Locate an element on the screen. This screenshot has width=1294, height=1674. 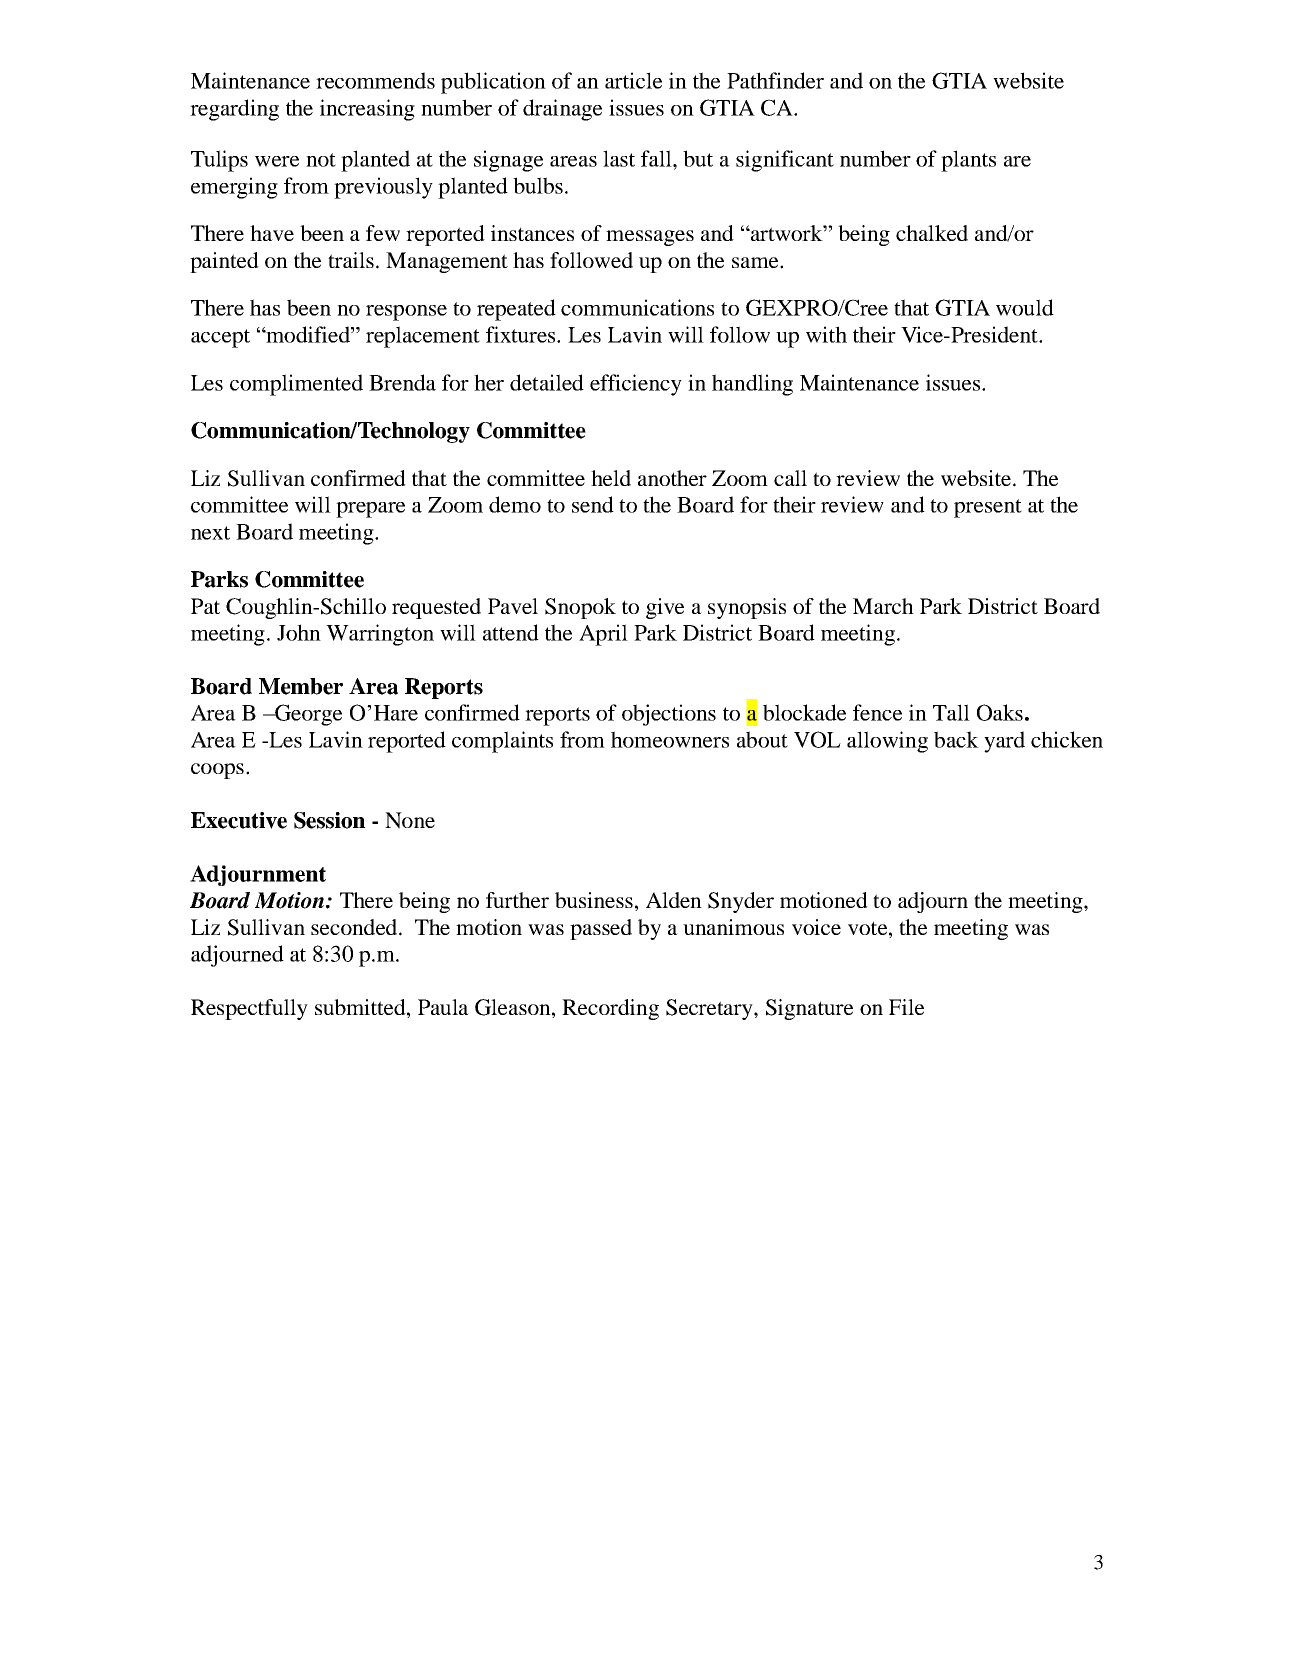
plants is located at coordinates (968, 161).
